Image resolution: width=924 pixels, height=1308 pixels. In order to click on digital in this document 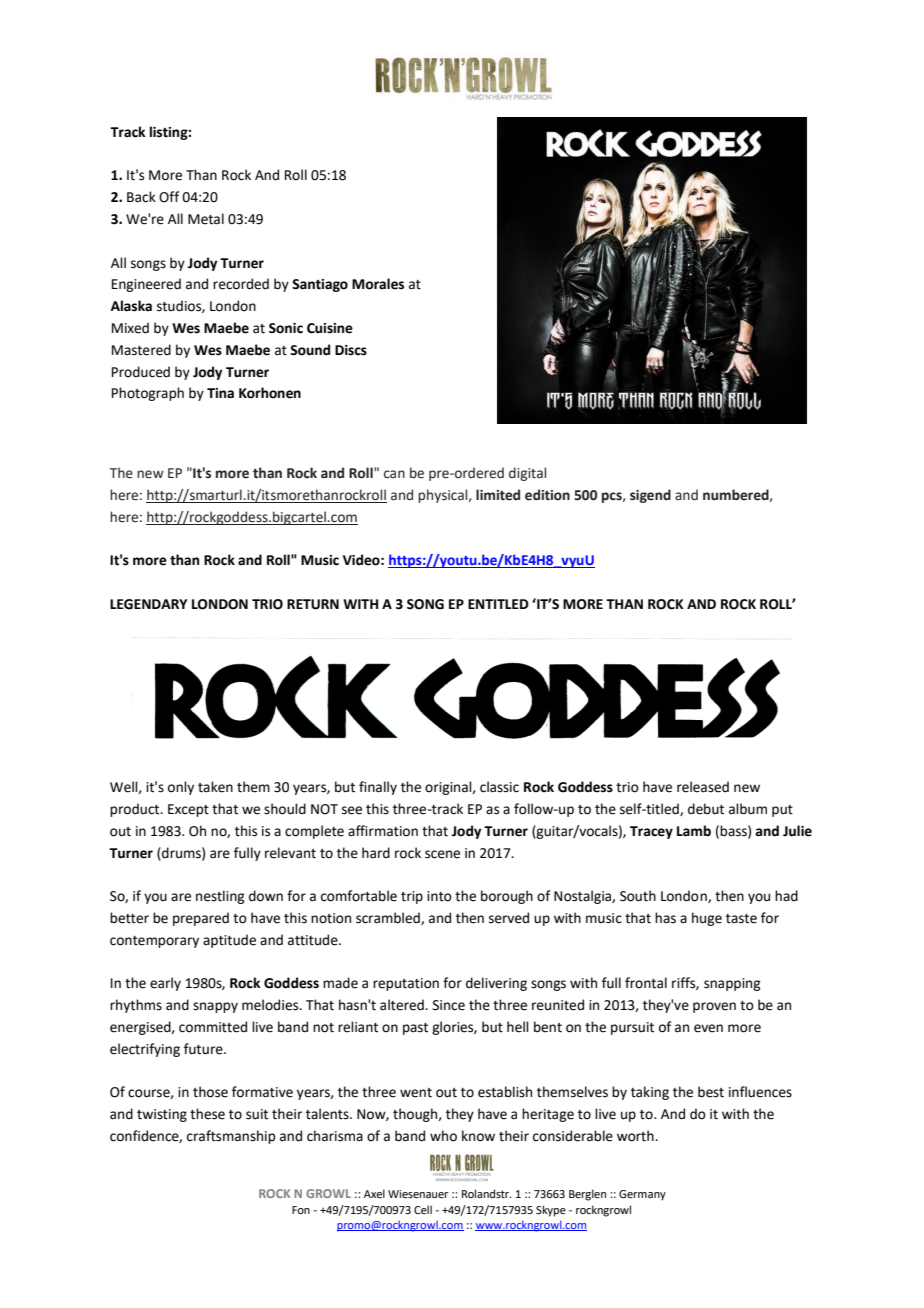, I will do `click(527, 474)`.
